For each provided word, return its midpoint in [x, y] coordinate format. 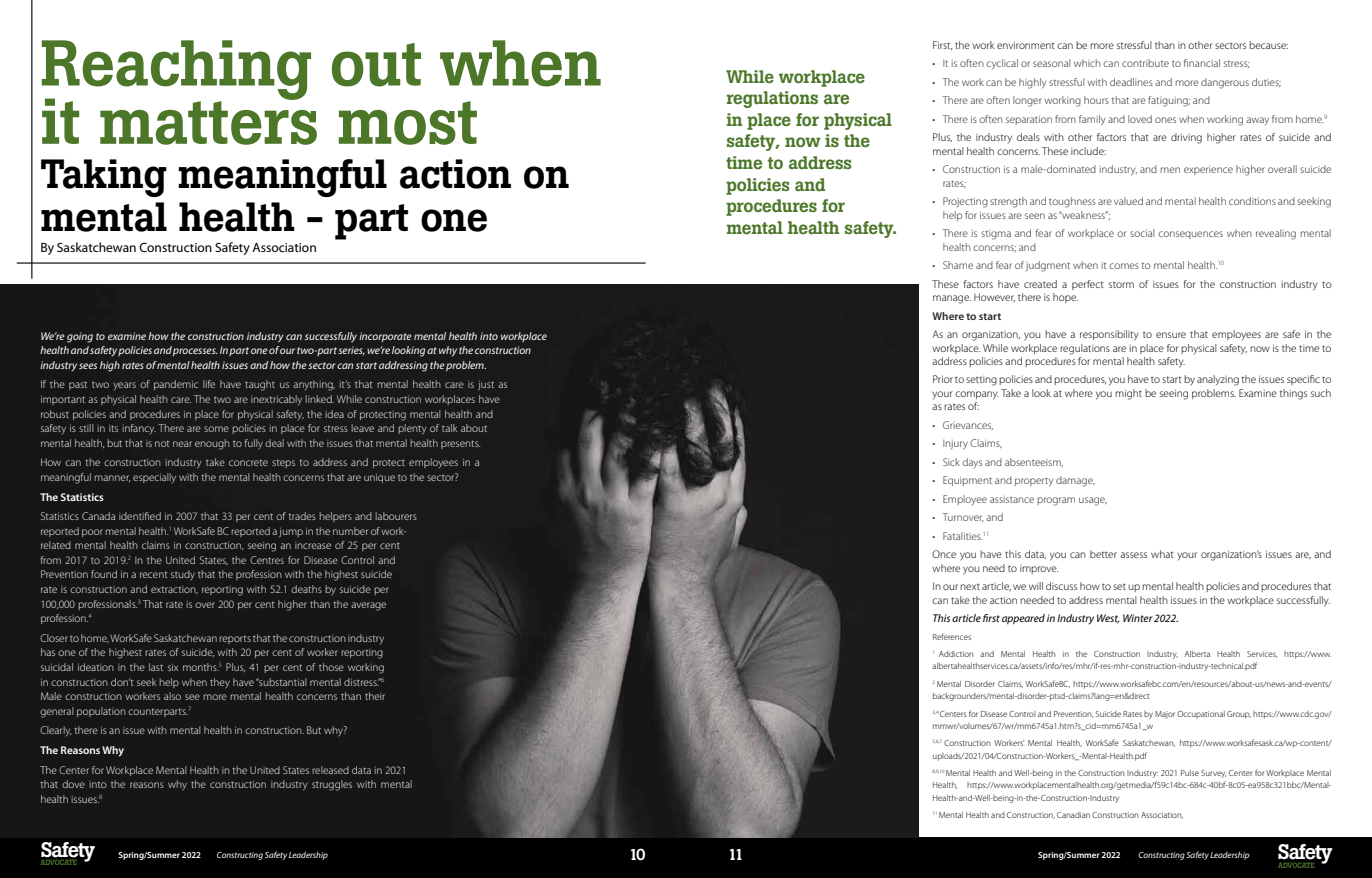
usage [1093, 501]
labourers [396, 516]
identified [140, 516]
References [952, 636]
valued [1128, 201]
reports [235, 639]
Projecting [965, 202]
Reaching [176, 71]
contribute [1145, 63]
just [486, 385]
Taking [104, 178]
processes [195, 352]
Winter [1138, 618]
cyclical [1002, 64]
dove [73, 784]
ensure [1171, 335]
